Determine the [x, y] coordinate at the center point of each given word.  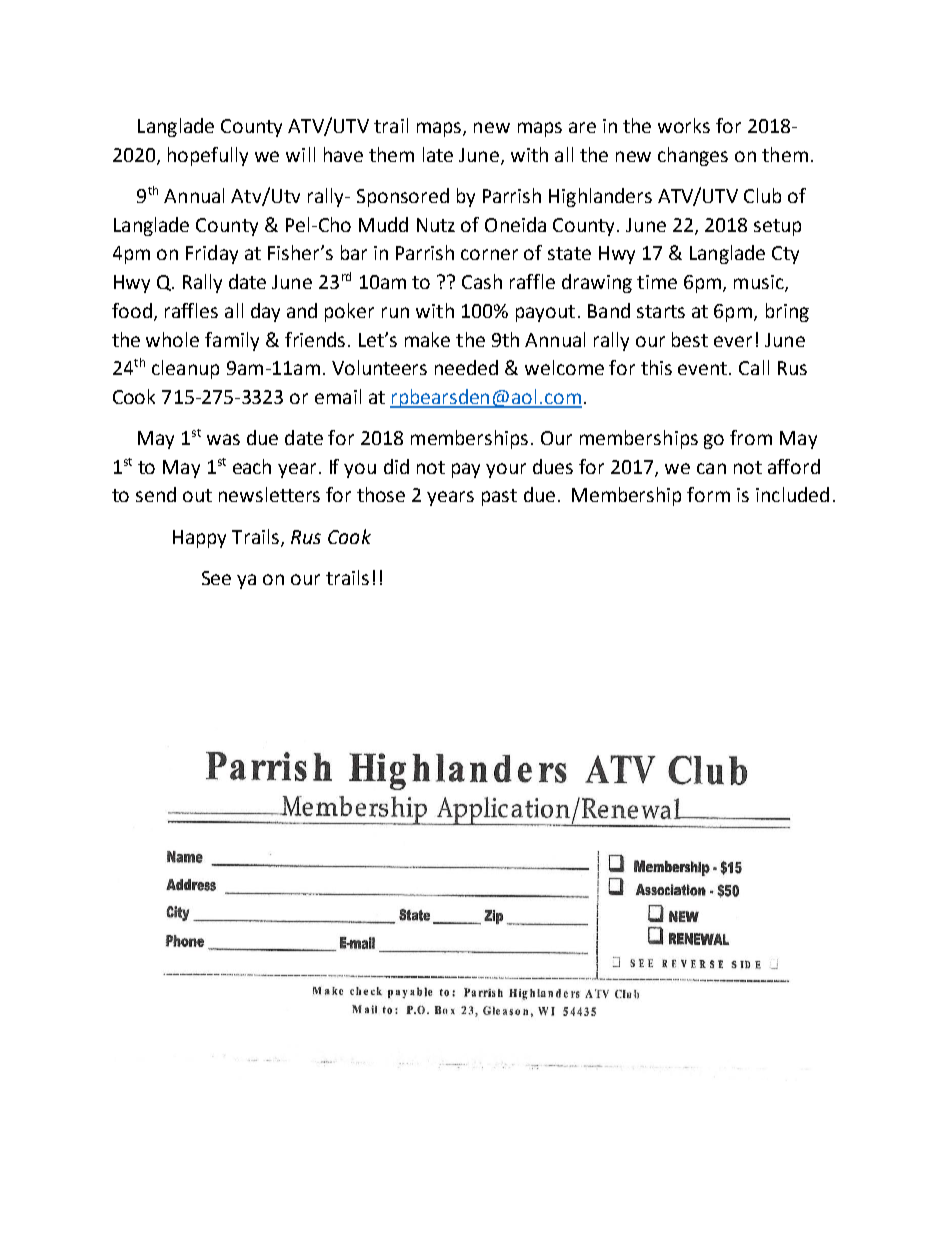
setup [777, 227]
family [232, 341]
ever [733, 341]
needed [466, 367]
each [252, 466]
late [438, 154]
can [711, 468]
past [499, 497]
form [708, 494]
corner [489, 254]
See [216, 578]
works [684, 125]
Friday [212, 254]
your [506, 470]
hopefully [208, 156]
